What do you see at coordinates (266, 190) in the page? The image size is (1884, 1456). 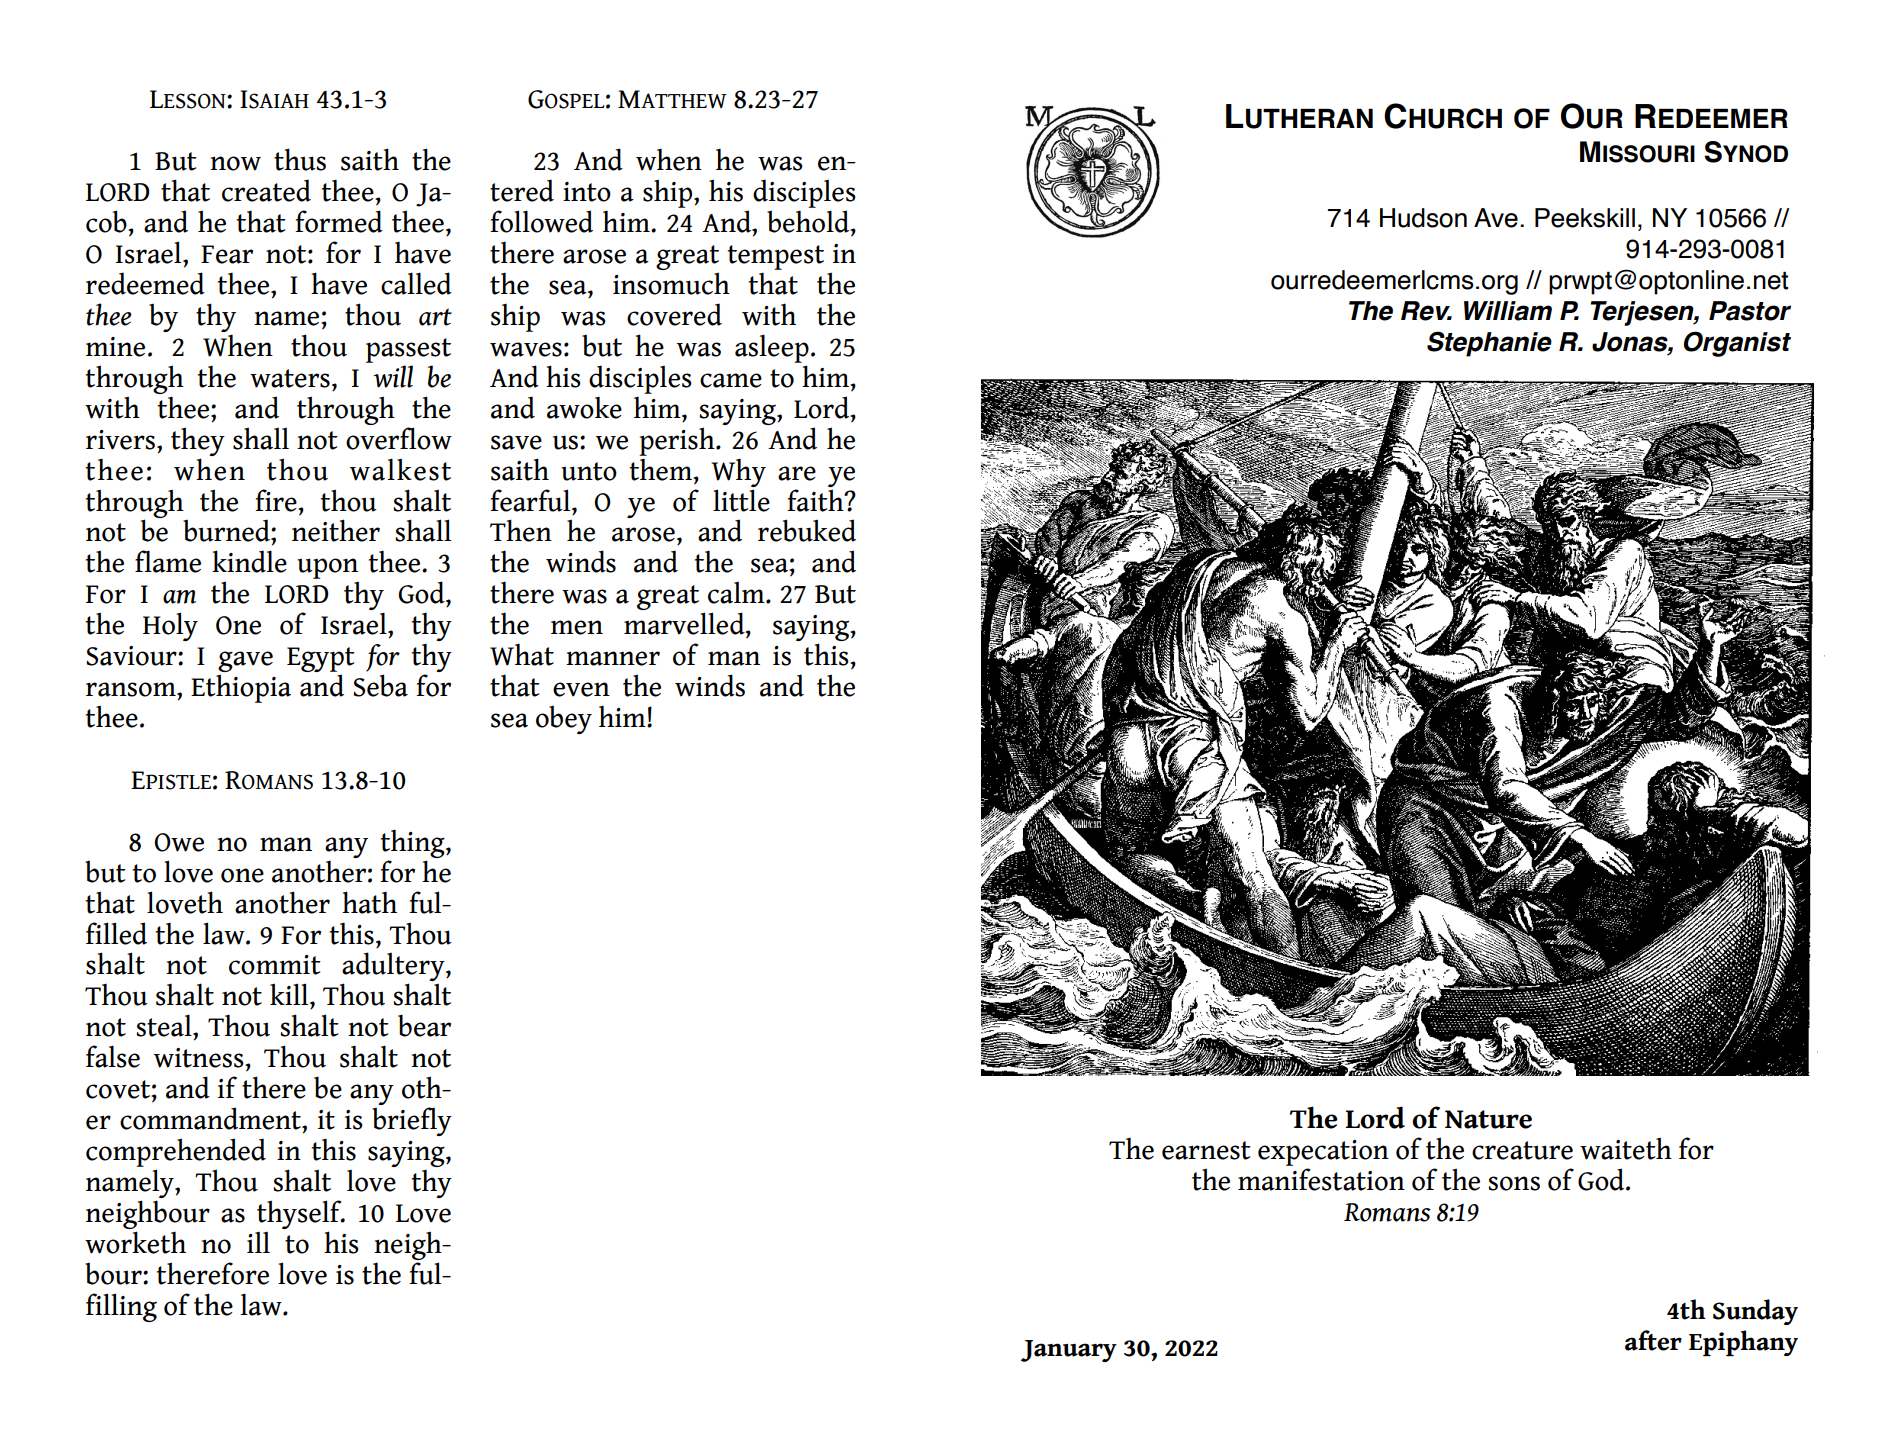 I see `created` at bounding box center [266, 190].
